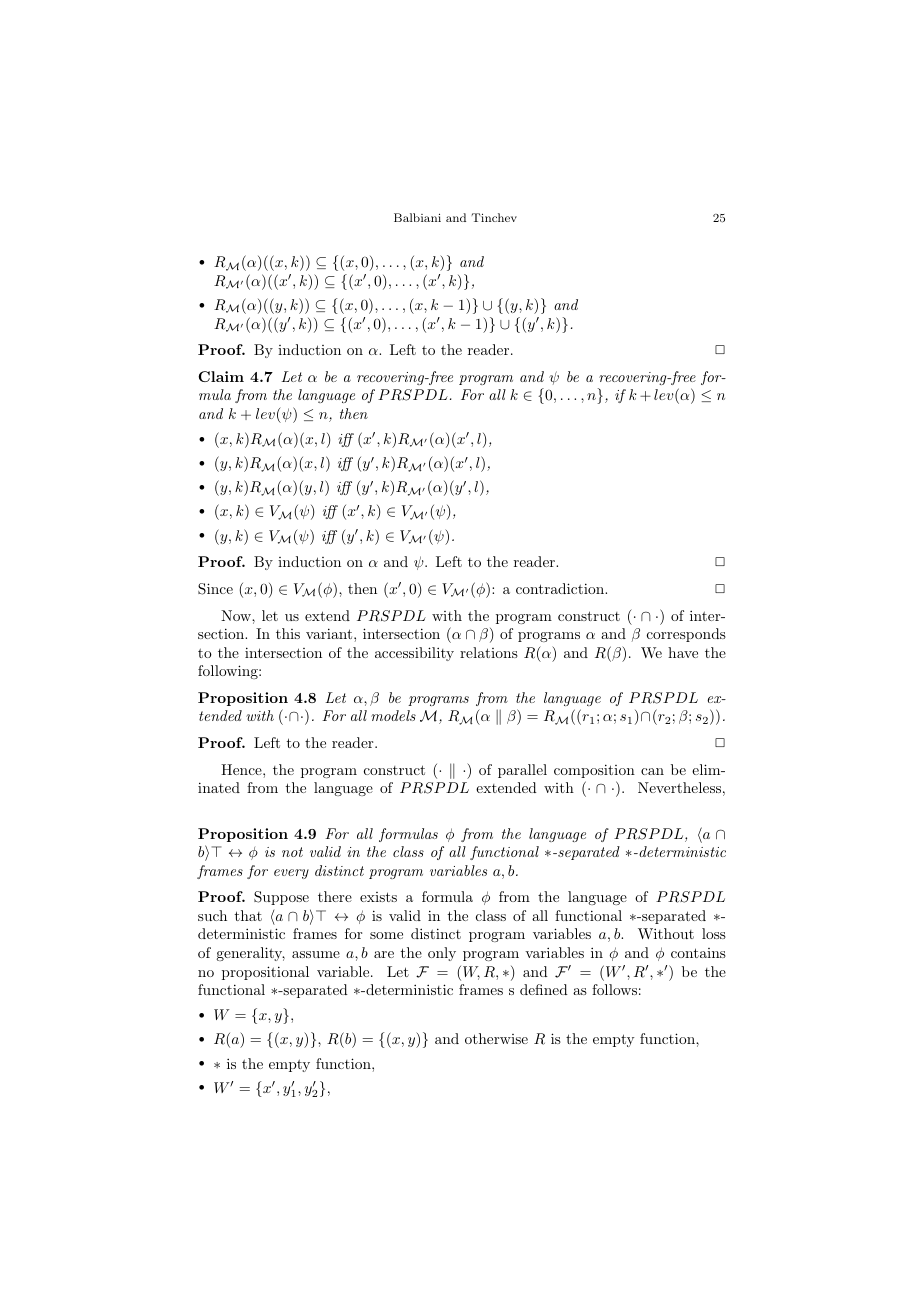 The image size is (924, 1308). Describe the element at coordinates (683, 652) in the screenshot. I see `have` at that location.
